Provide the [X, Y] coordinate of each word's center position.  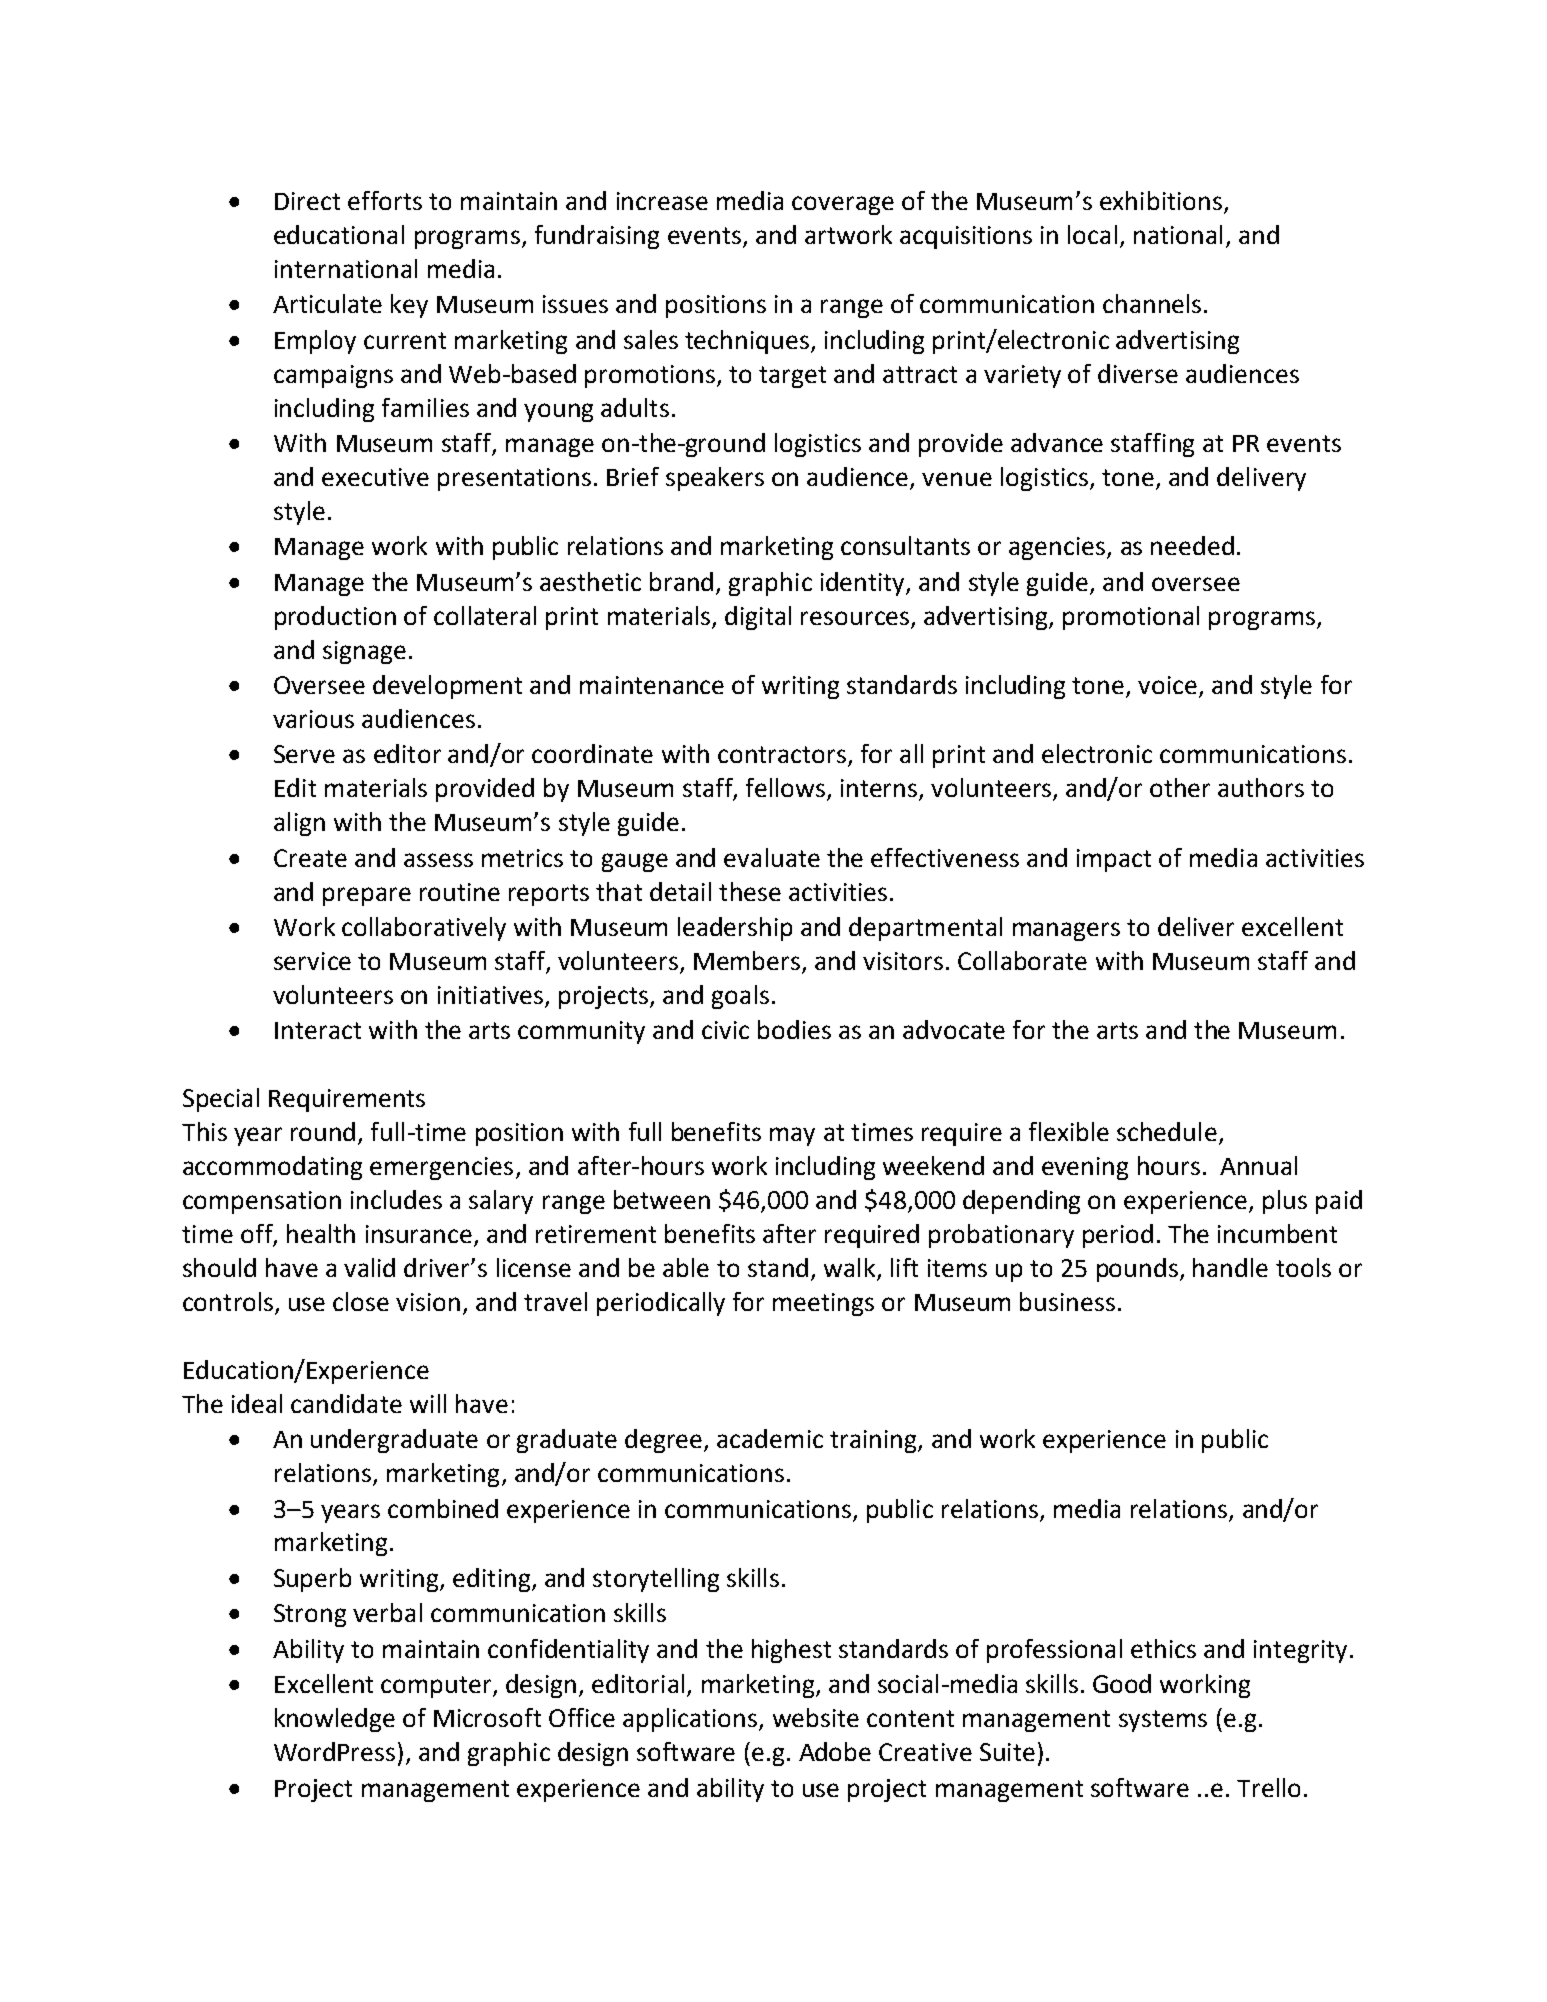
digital [758, 618]
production [335, 618]
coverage [843, 205]
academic [770, 1438]
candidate [346, 1403]
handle [1230, 1267]
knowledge [335, 1720]
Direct [307, 201]
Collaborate [1022, 960]
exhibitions [1161, 200]
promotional [1131, 618]
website [816, 1717]
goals [740, 997]
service [312, 961]
